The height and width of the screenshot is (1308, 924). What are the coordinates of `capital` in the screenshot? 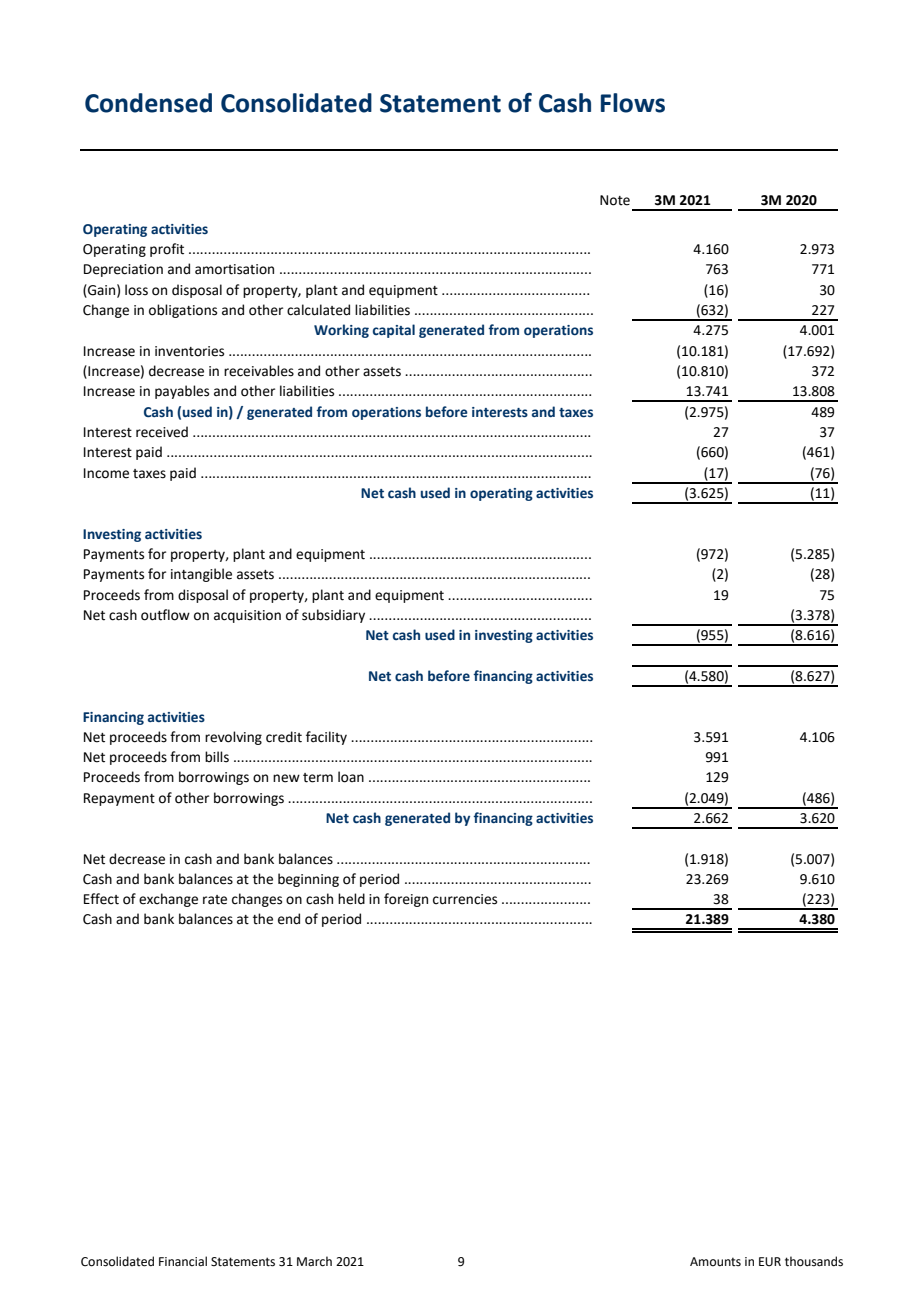 It's located at (394, 331).
